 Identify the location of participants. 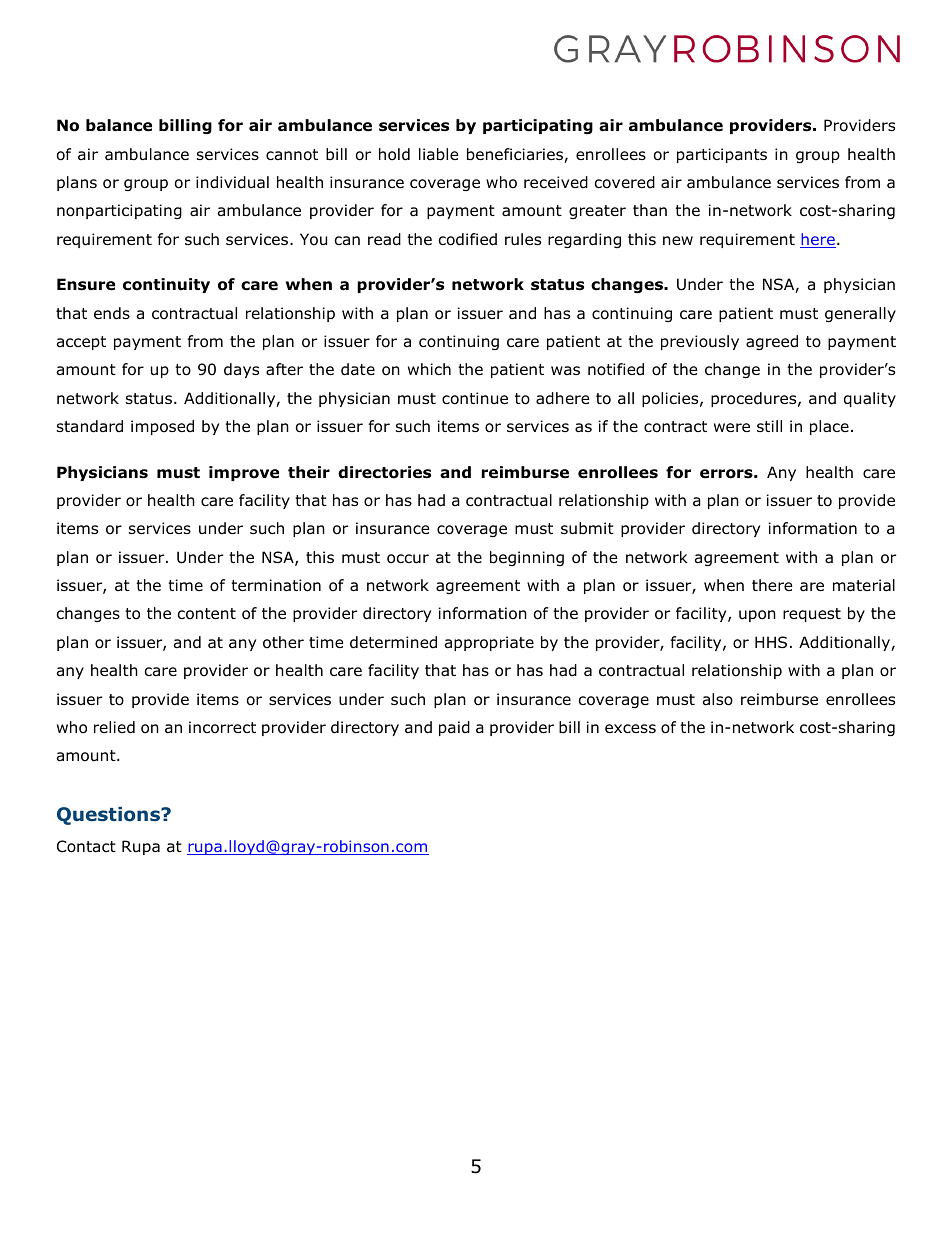
(722, 155).
